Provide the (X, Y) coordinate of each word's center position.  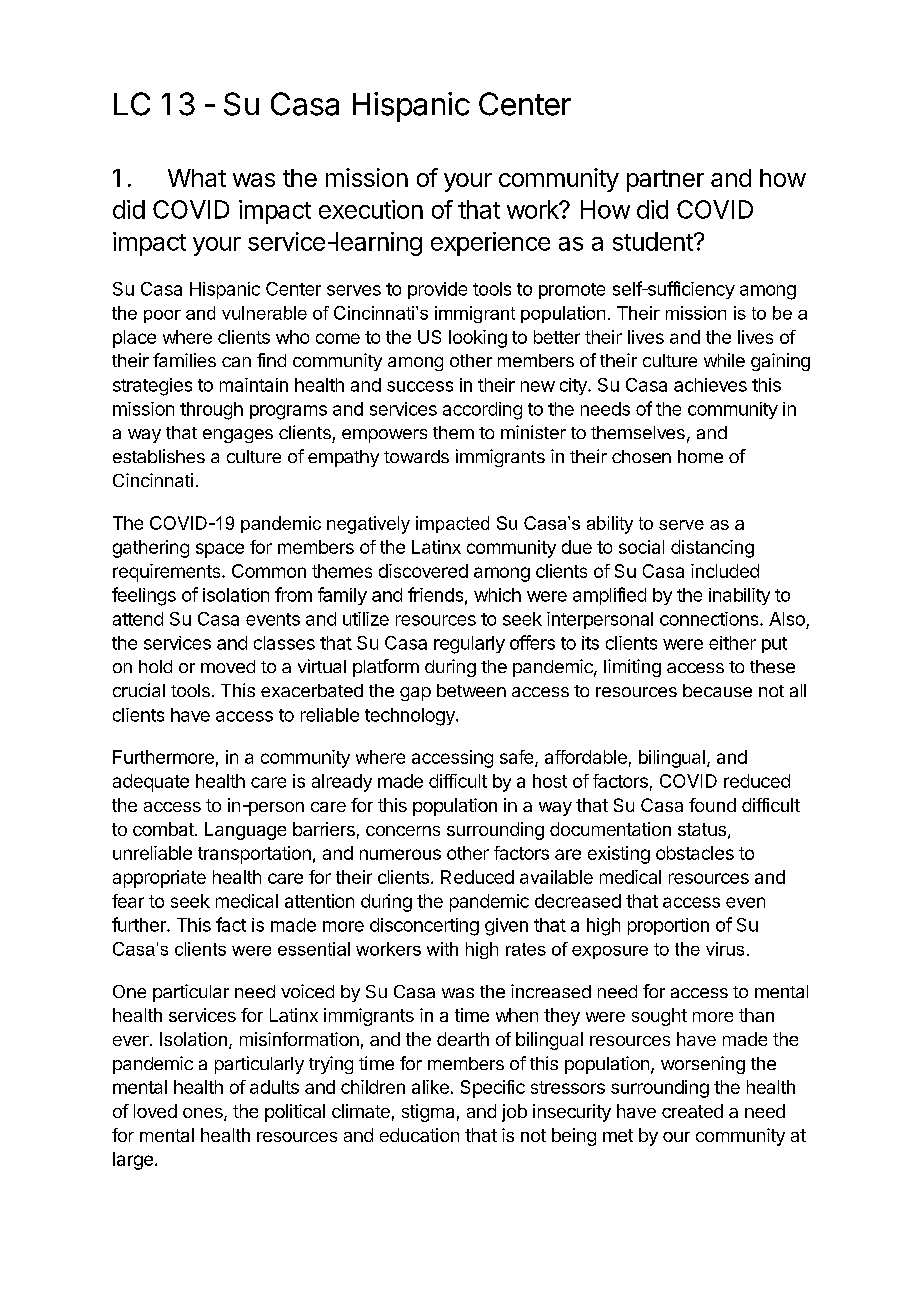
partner (665, 181)
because (717, 690)
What (197, 178)
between (471, 690)
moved (228, 666)
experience (490, 244)
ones (204, 1114)
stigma (428, 1113)
